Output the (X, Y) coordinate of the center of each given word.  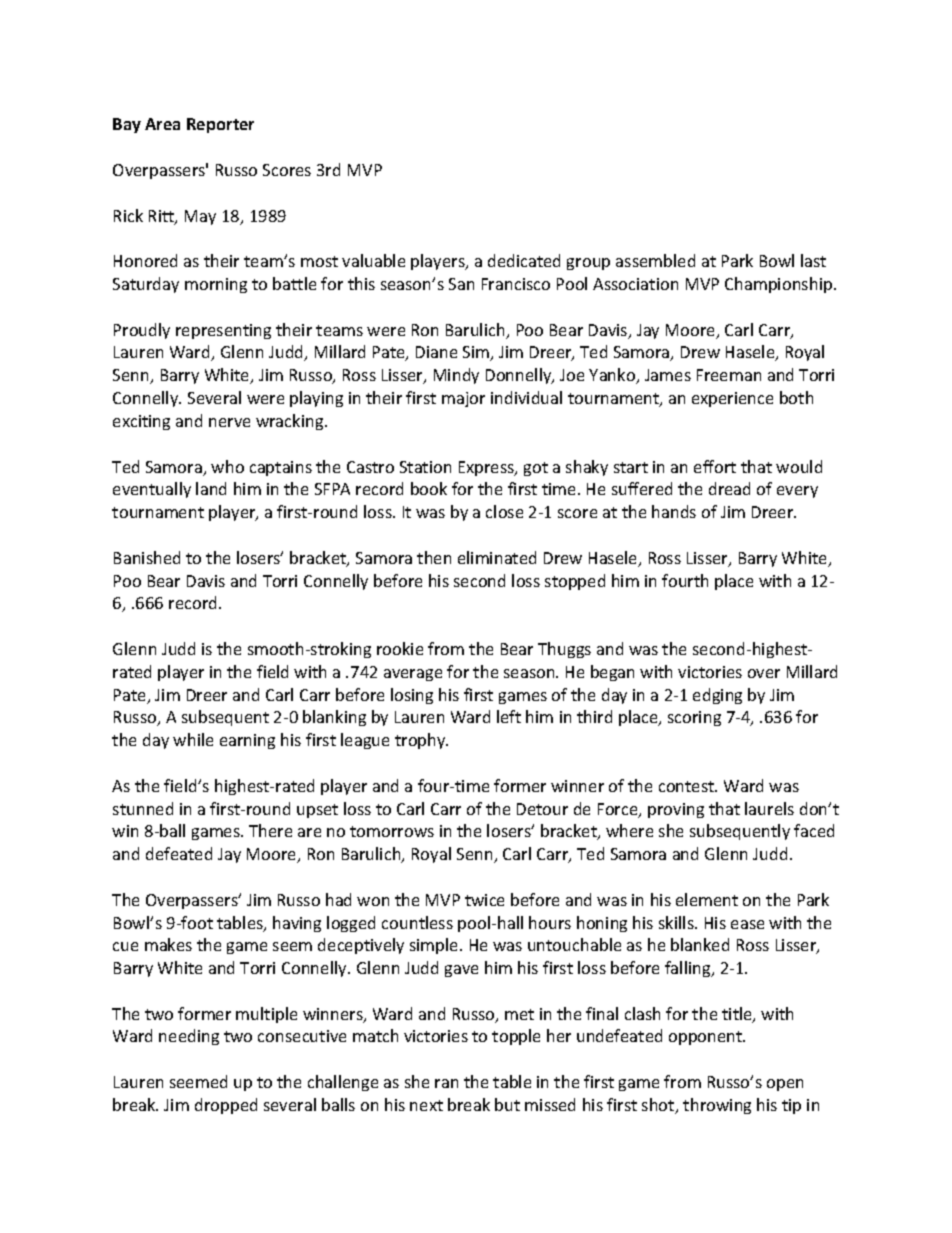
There (270, 830)
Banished (147, 557)
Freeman (729, 375)
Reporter (220, 125)
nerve (229, 422)
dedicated (524, 260)
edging (717, 696)
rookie (400, 648)
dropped (226, 1106)
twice (484, 900)
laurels (769, 808)
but (507, 1104)
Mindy (456, 376)
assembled (655, 260)
